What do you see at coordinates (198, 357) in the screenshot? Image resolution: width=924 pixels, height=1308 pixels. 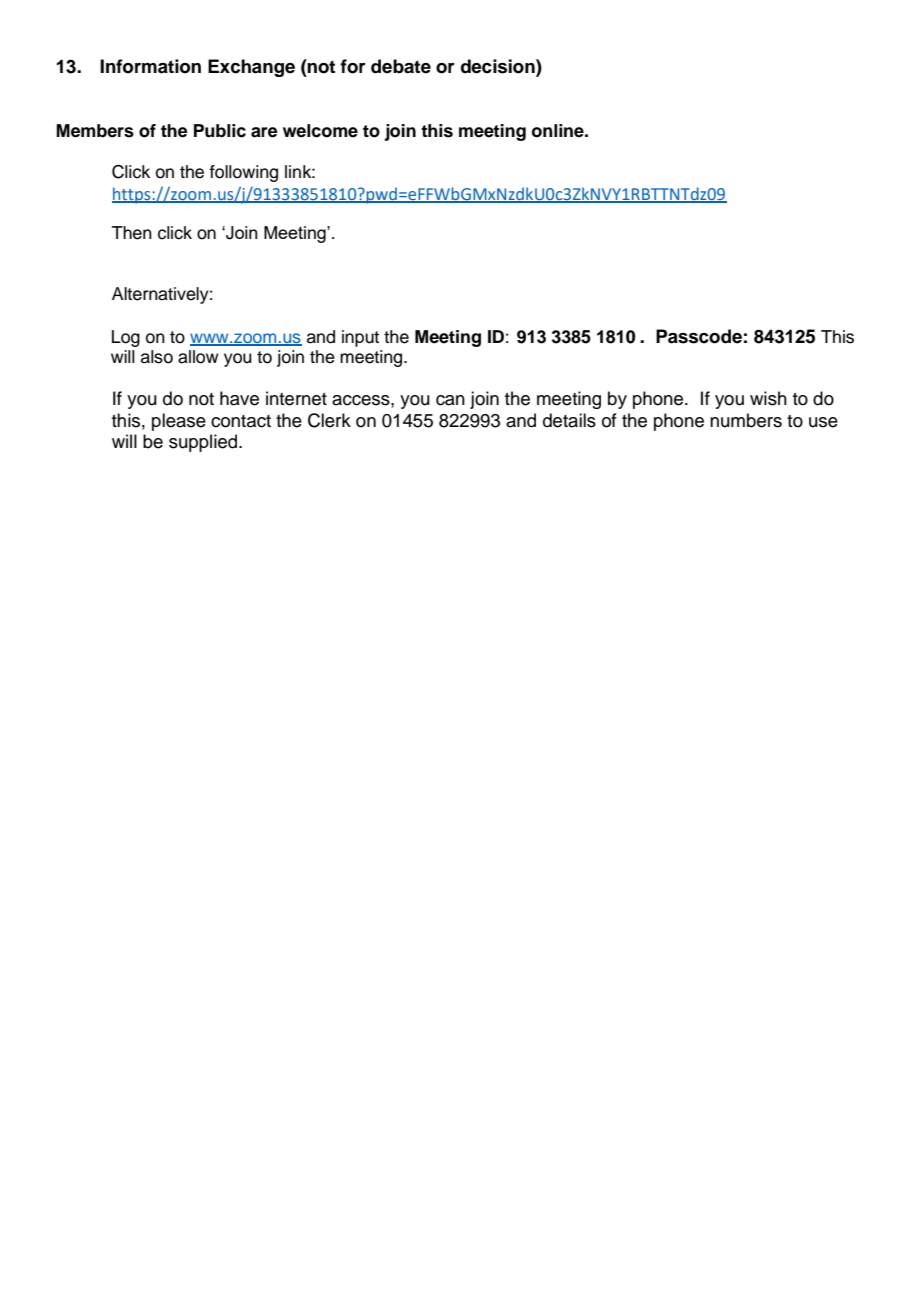 I see `allow` at bounding box center [198, 357].
